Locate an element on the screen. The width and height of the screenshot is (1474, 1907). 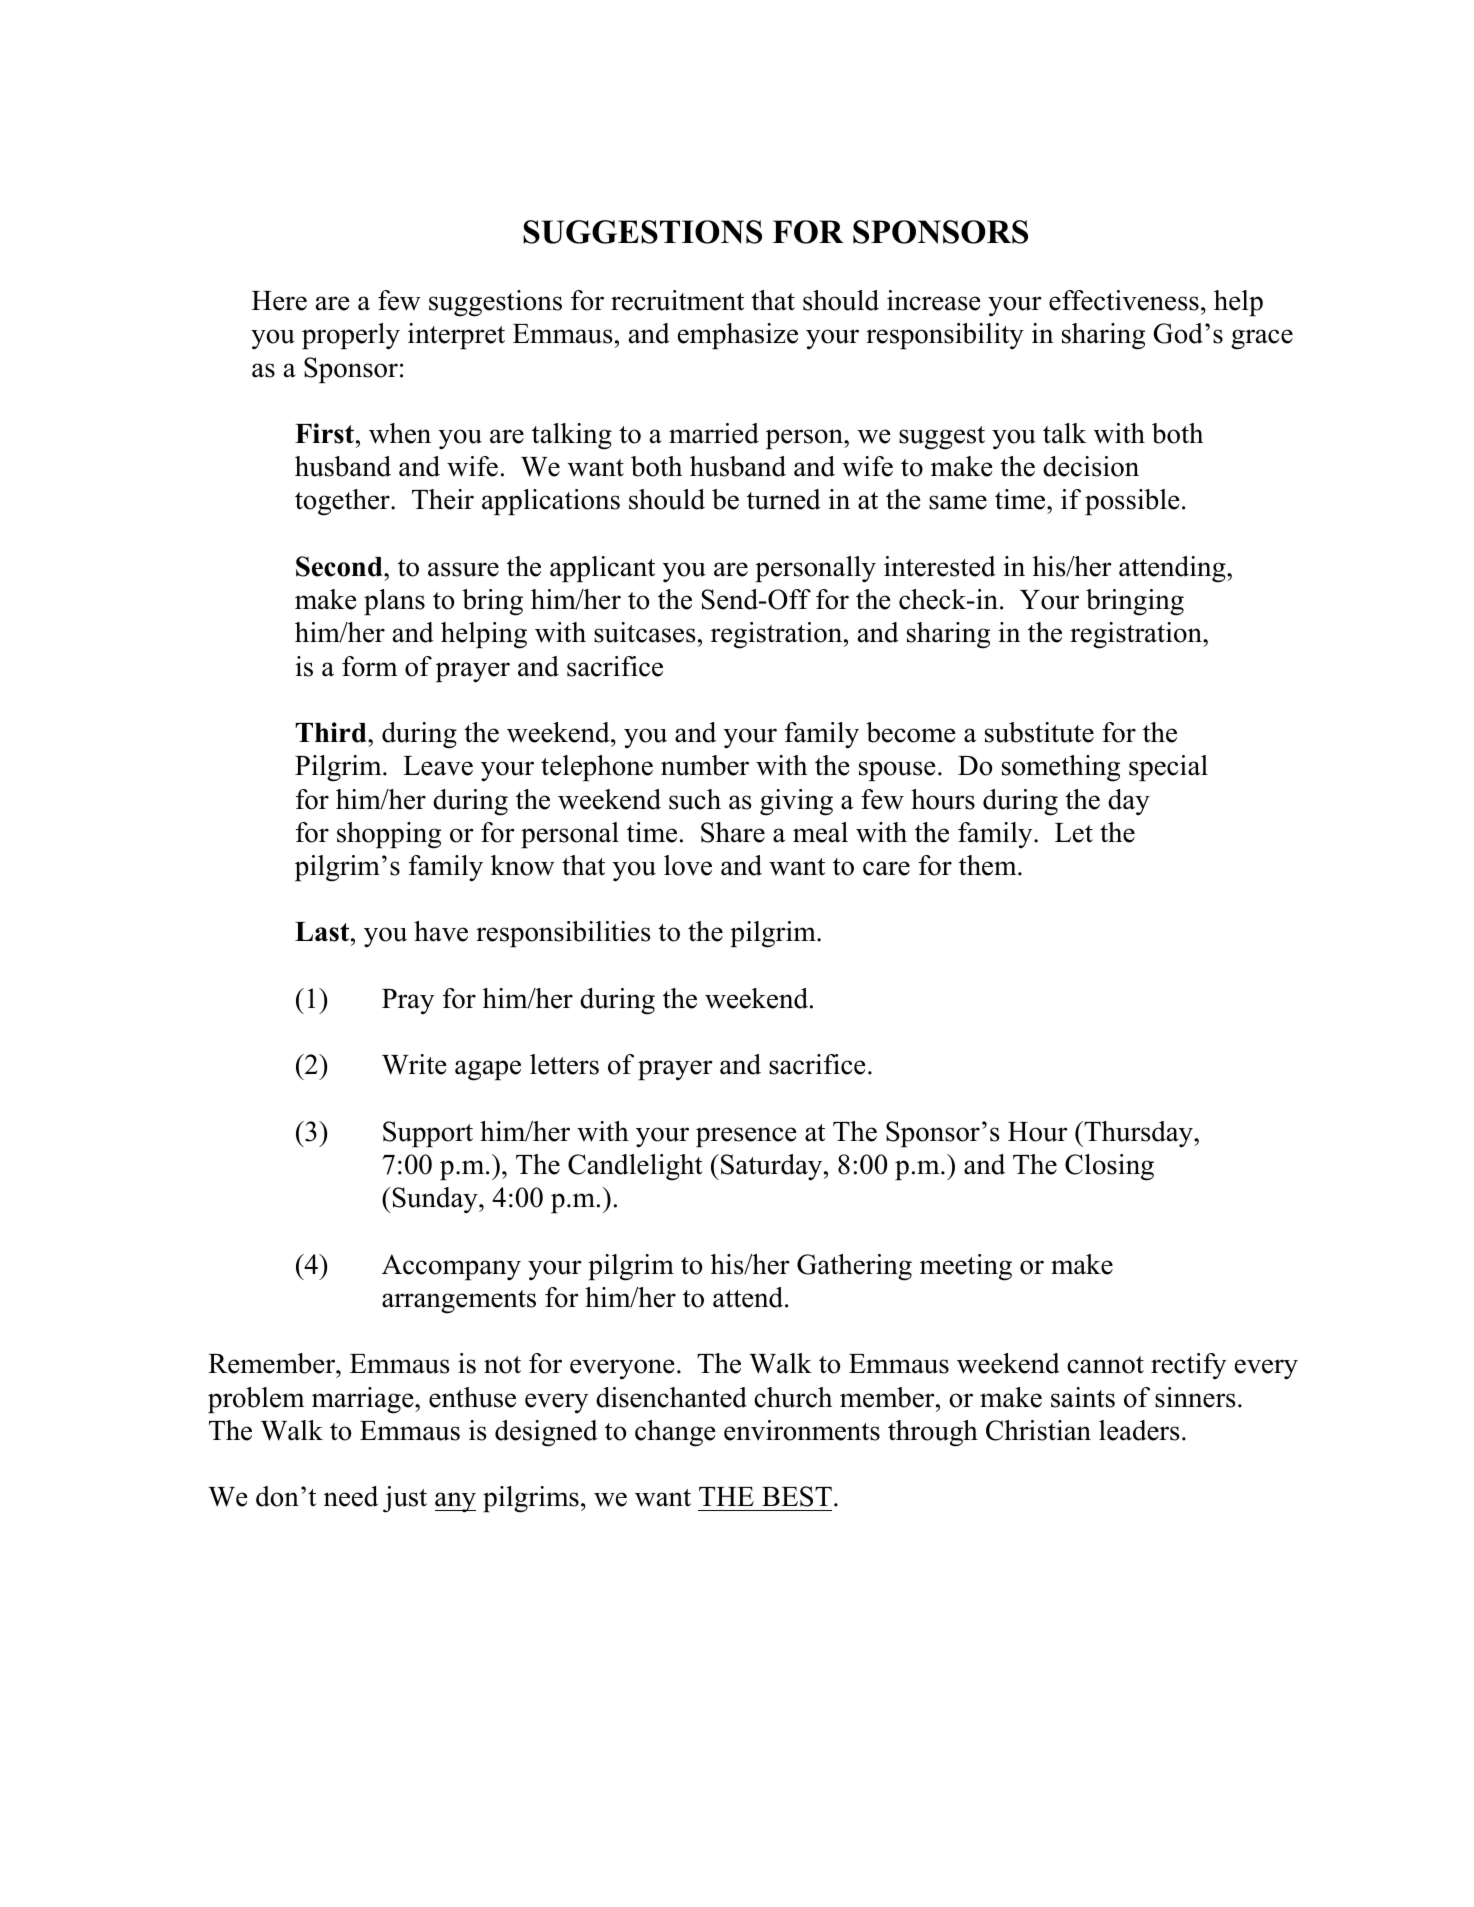
BEST is located at coordinates (797, 1496).
